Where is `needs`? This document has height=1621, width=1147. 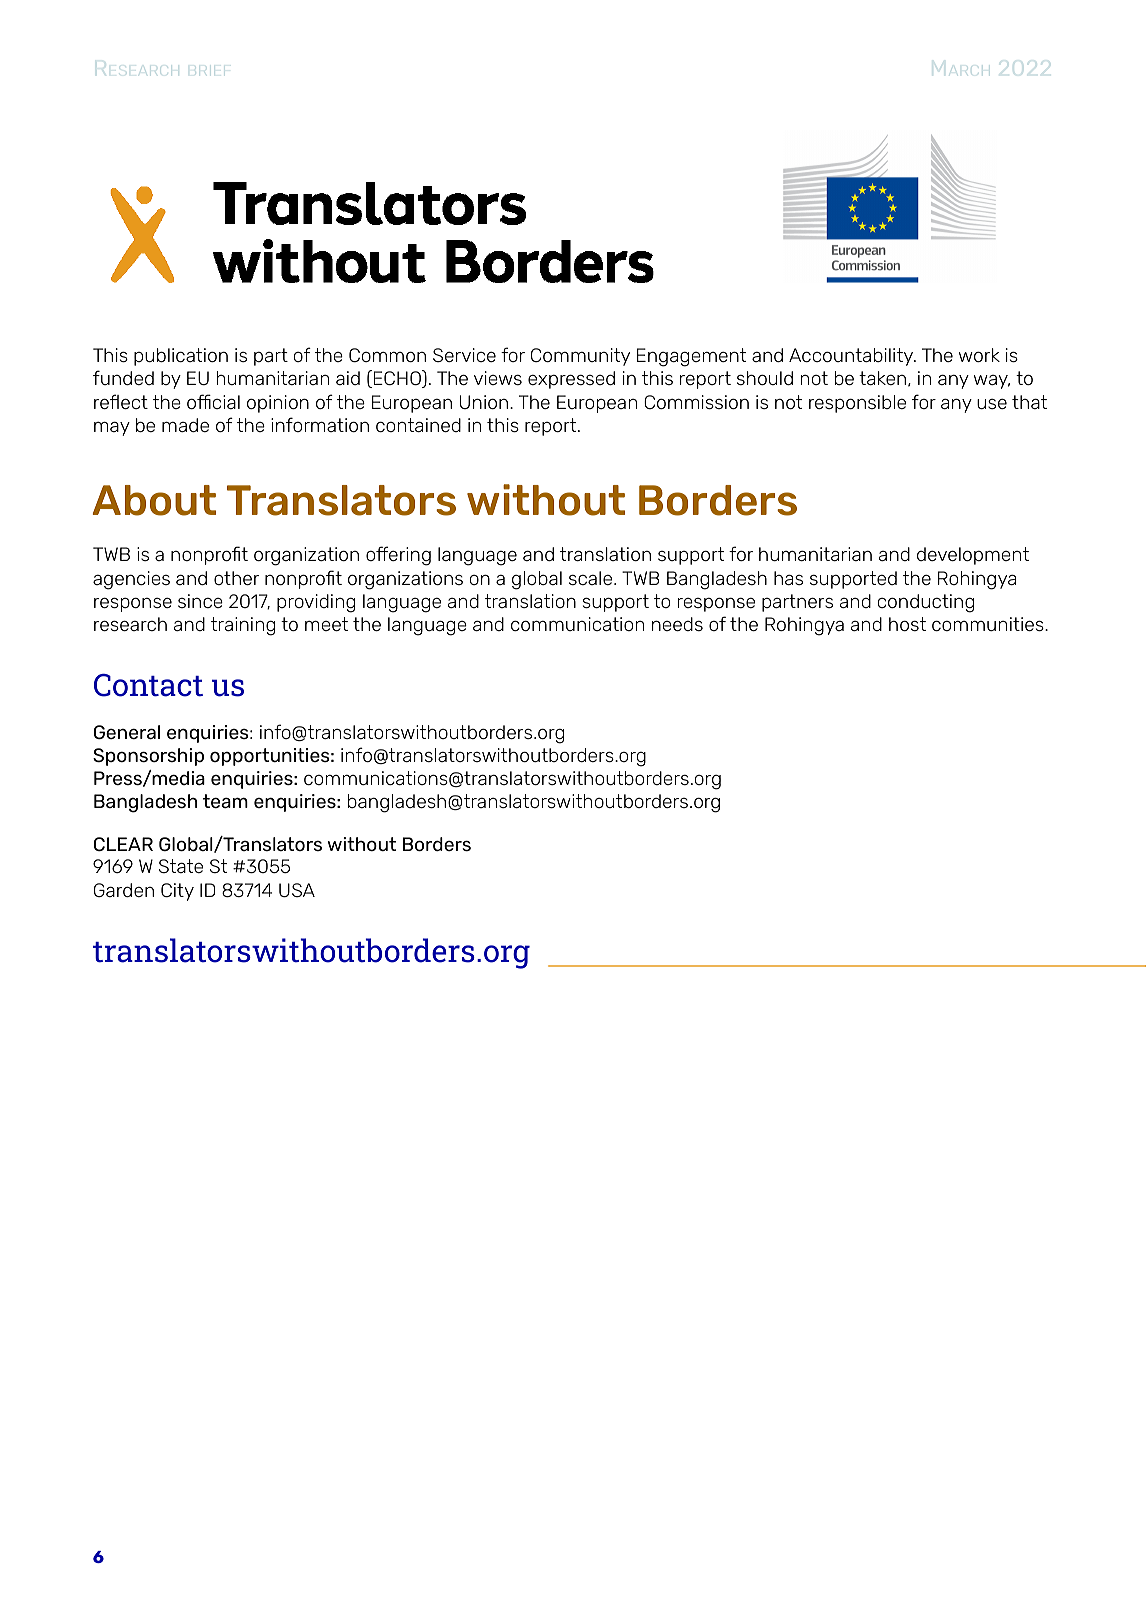 needs is located at coordinates (677, 624).
